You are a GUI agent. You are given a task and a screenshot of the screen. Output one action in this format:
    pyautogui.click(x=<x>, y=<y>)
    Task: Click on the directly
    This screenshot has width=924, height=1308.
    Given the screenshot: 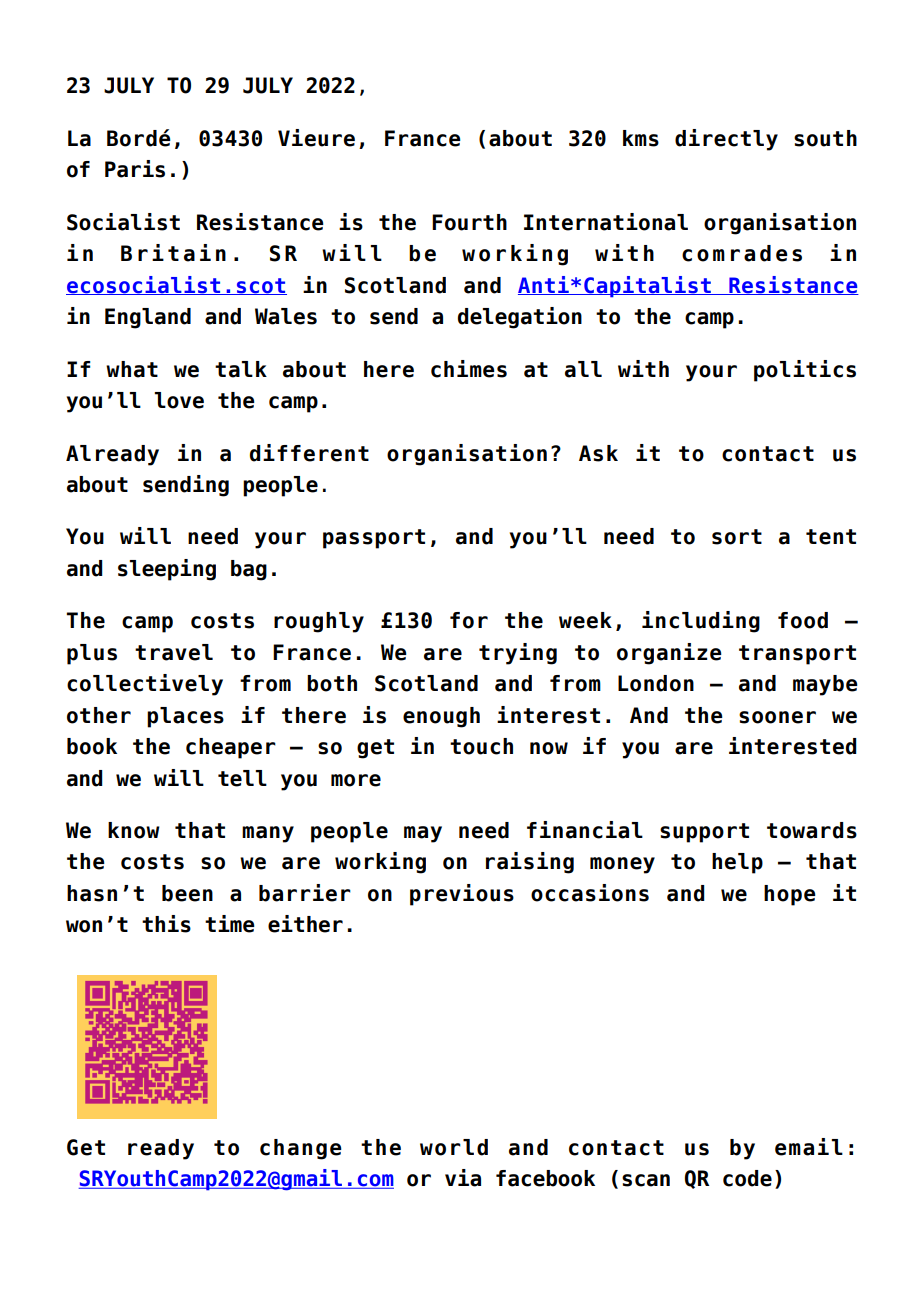 What is the action you would take?
    pyautogui.click(x=726, y=140)
